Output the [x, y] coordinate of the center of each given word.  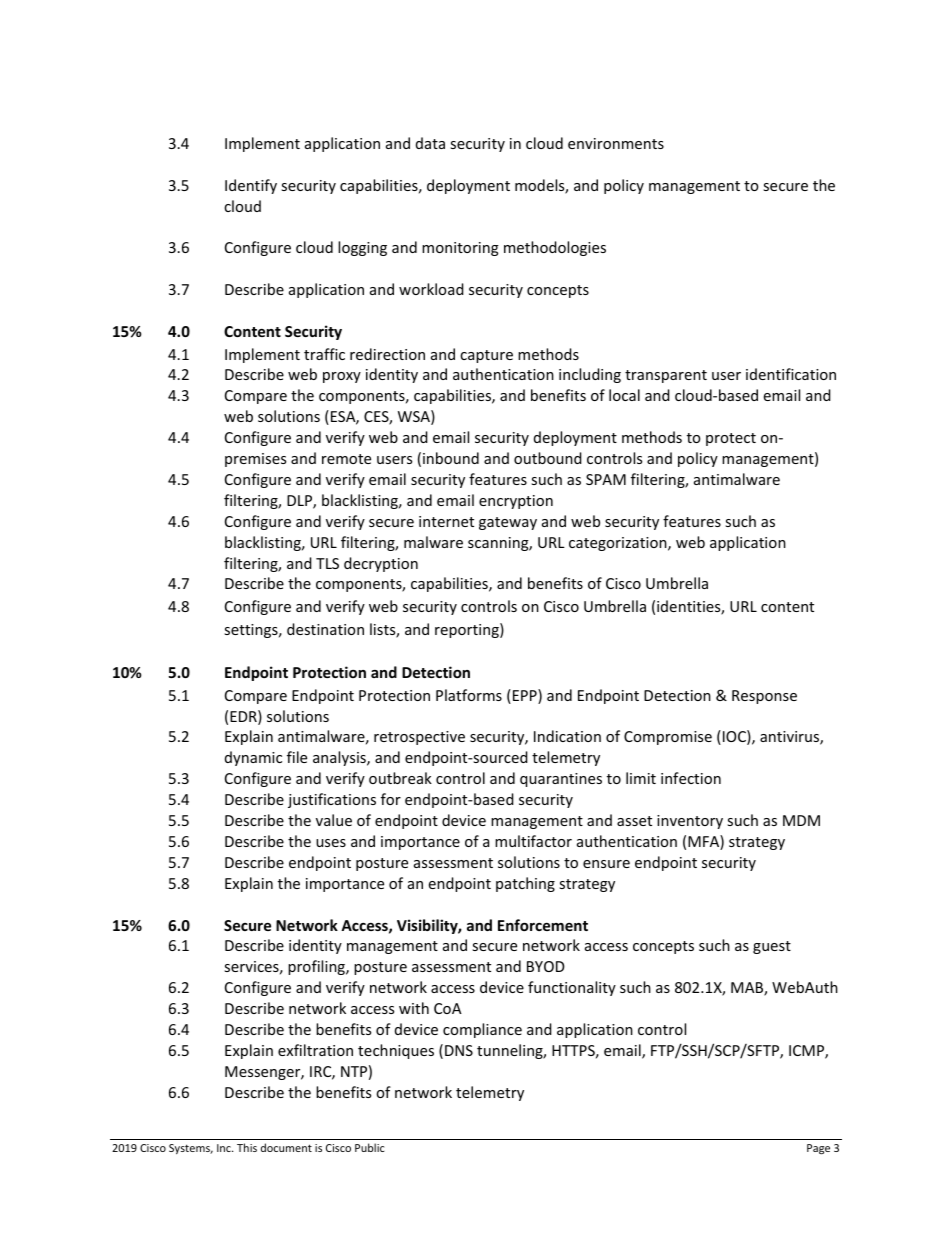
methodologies [555, 248]
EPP [524, 696]
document [286, 1147]
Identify [251, 186]
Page [818, 1149]
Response [764, 697]
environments [616, 143]
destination [325, 629]
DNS [459, 1050]
